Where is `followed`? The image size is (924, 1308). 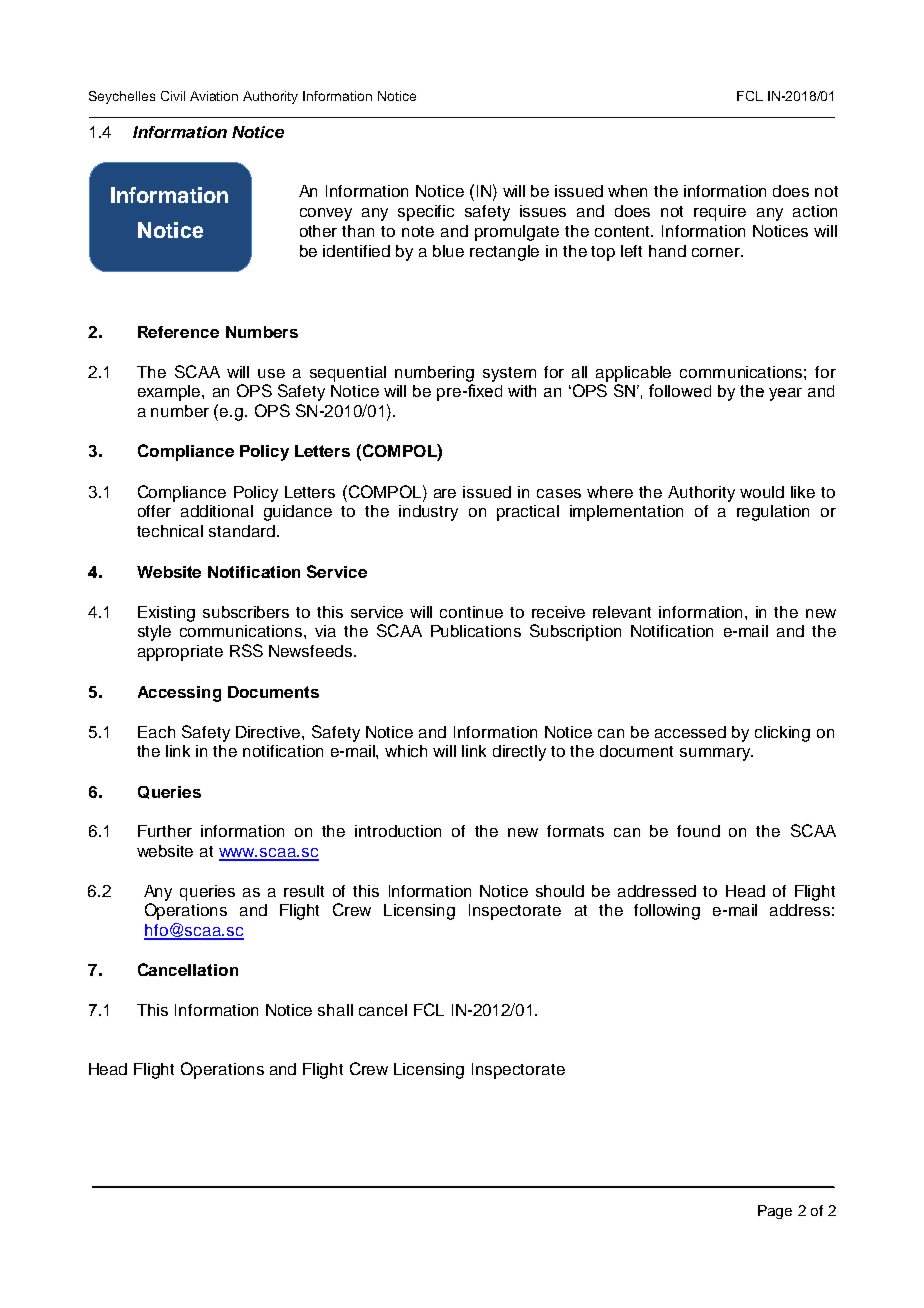
followed is located at coordinates (680, 390).
